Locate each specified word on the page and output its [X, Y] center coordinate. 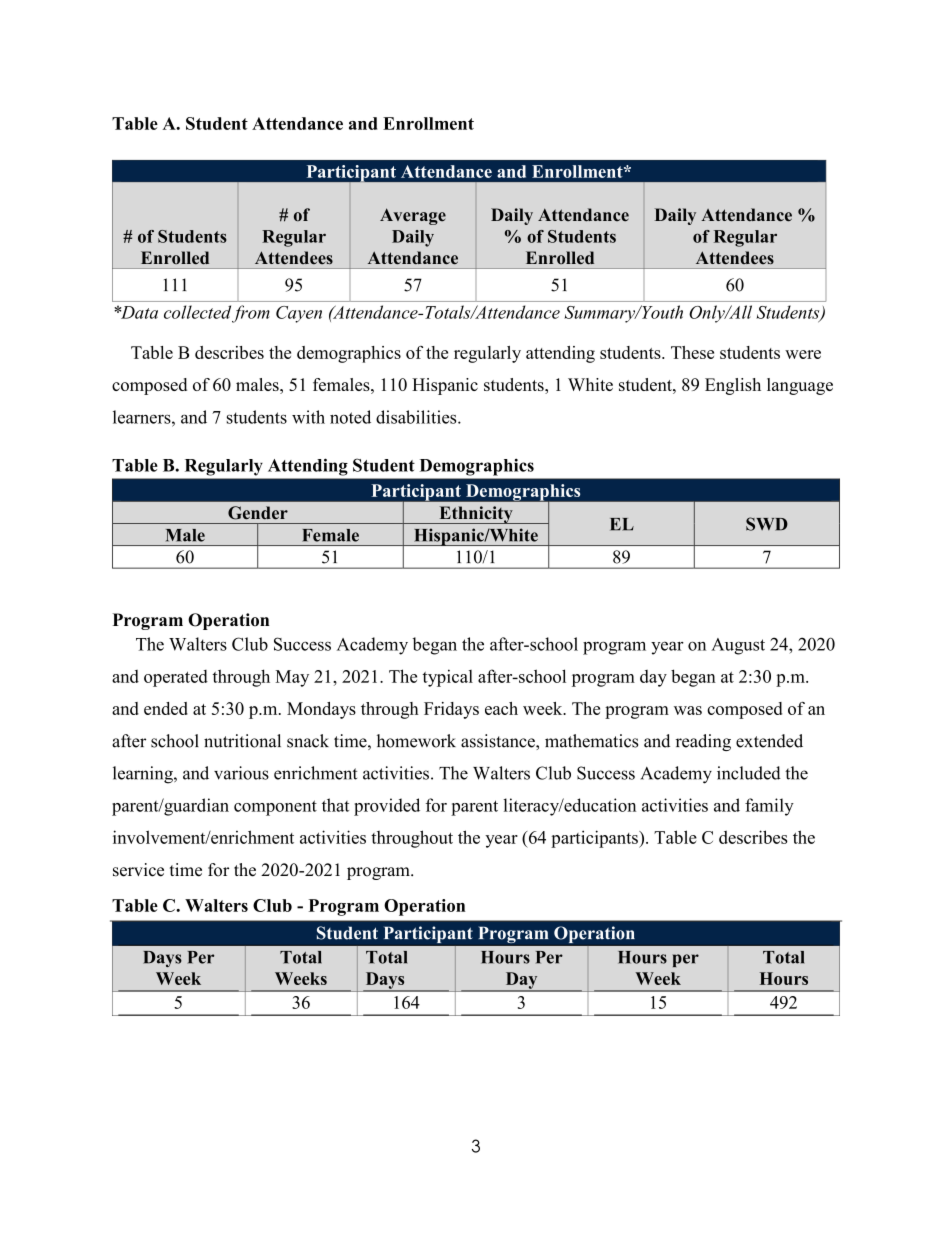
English [733, 386]
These [692, 352]
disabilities [417, 417]
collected [197, 312]
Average [413, 216]
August [738, 646]
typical [448, 678]
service [138, 870]
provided [387, 807]
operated [176, 678]
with [308, 417]
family [769, 807]
